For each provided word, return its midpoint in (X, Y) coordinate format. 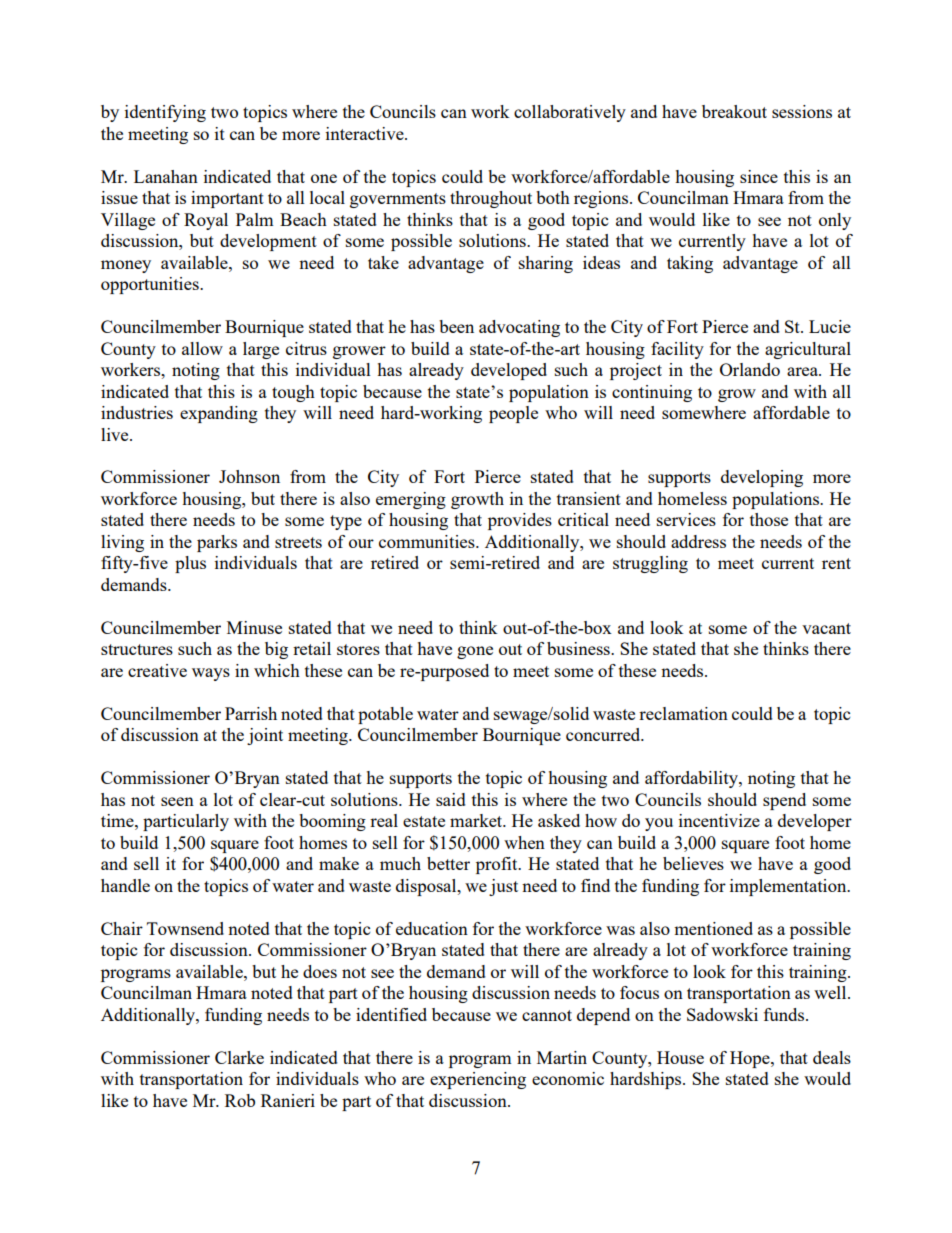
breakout (734, 111)
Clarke (239, 1057)
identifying (165, 113)
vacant (826, 628)
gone (475, 652)
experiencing (478, 1080)
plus (190, 564)
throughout (491, 199)
